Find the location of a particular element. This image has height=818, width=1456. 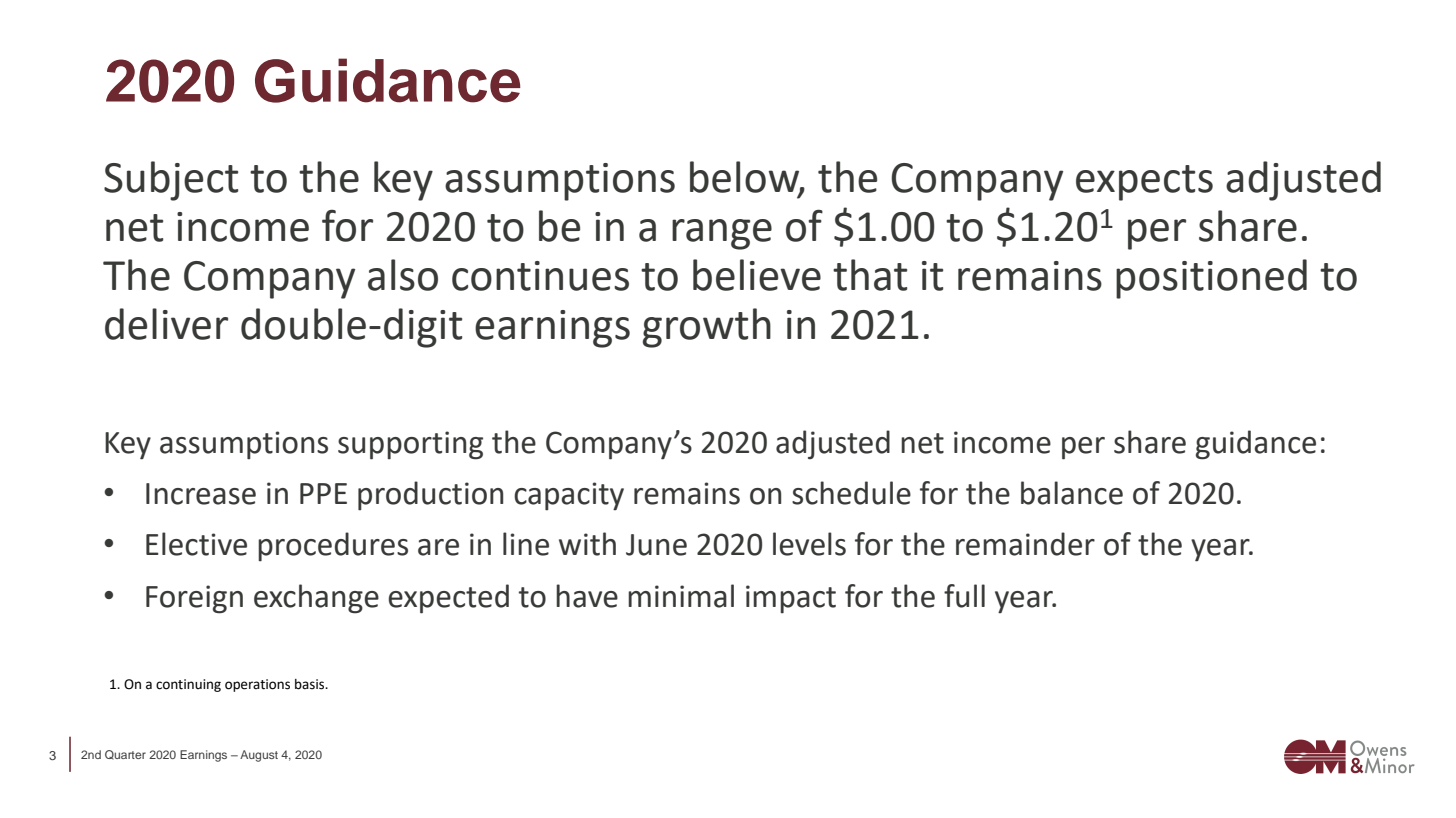

exchange is located at coordinates (316, 599).
